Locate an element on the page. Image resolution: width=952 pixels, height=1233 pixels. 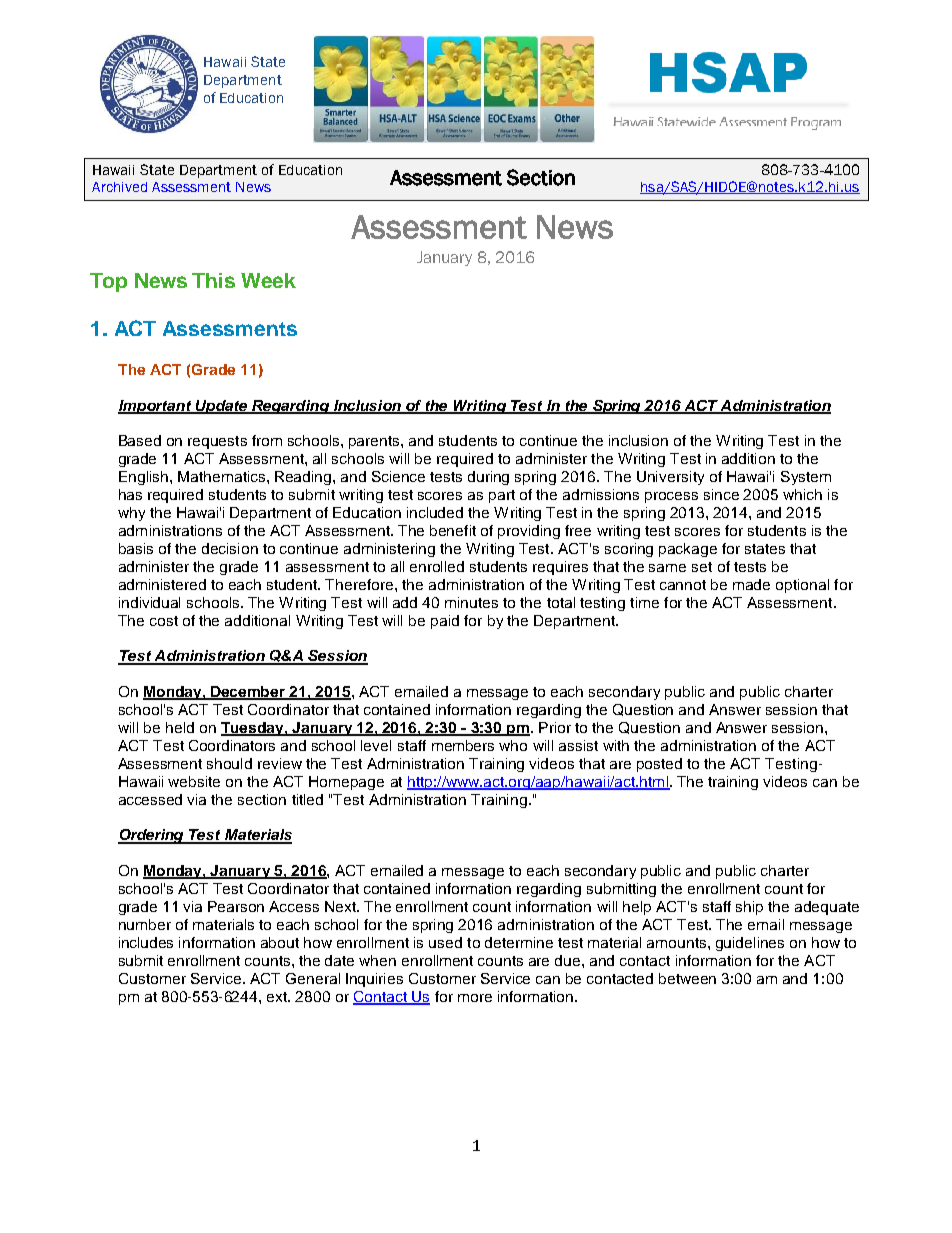
Week is located at coordinates (268, 280).
